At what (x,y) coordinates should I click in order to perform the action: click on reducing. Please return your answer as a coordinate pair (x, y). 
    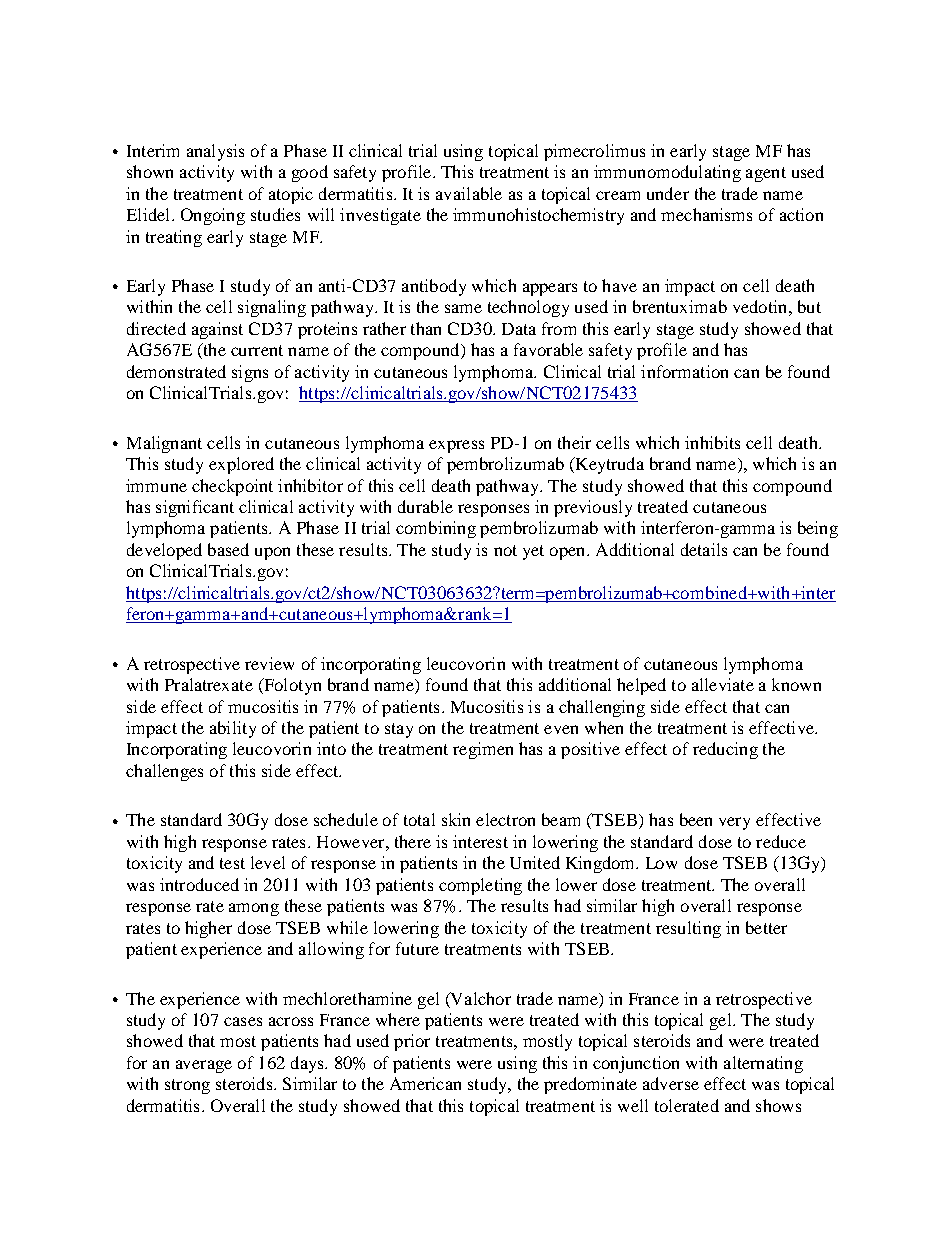
    Looking at the image, I should click on (725, 750).
